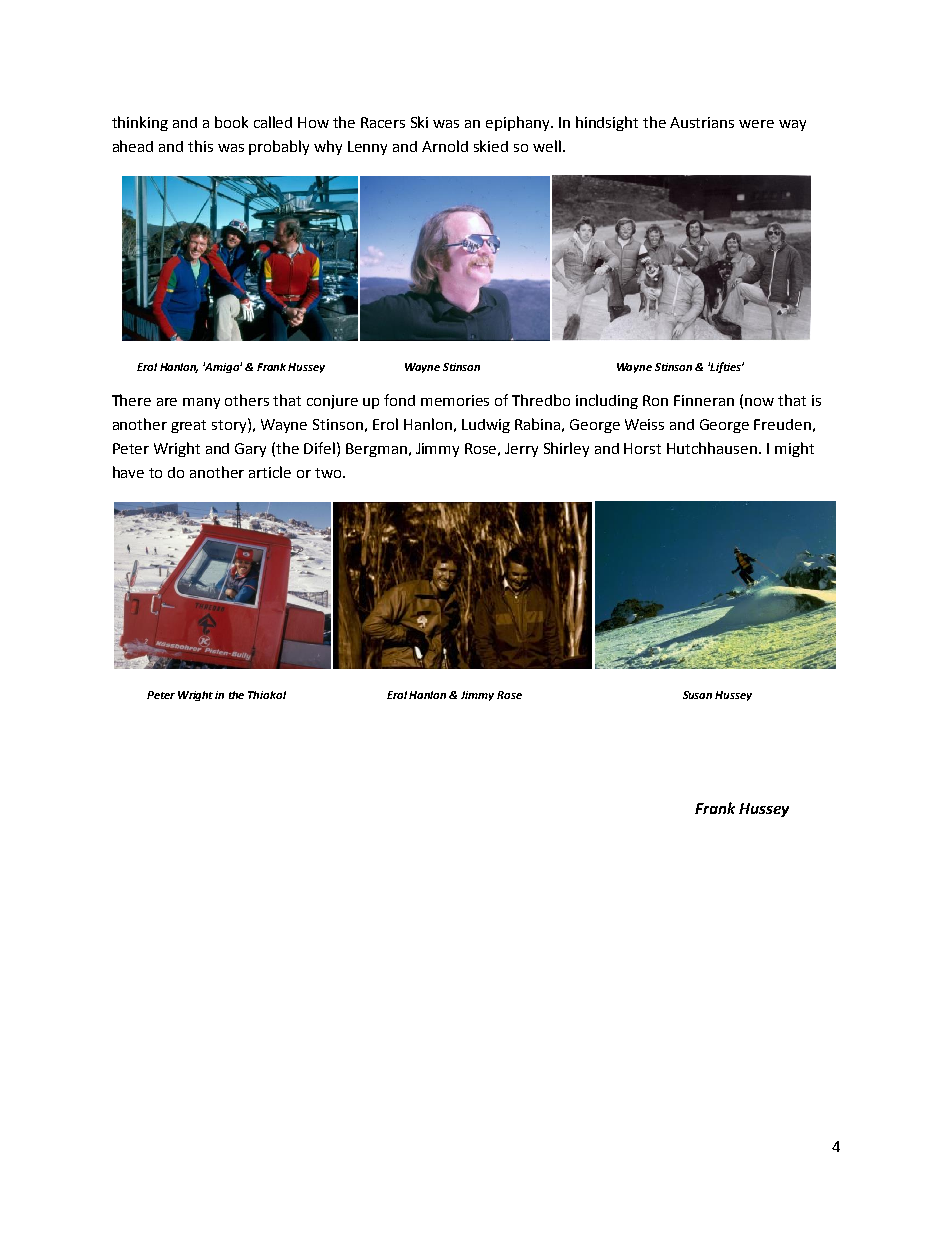 The width and height of the page is (952, 1233). What do you see at coordinates (702, 122) in the page?
I see `Austrians` at bounding box center [702, 122].
